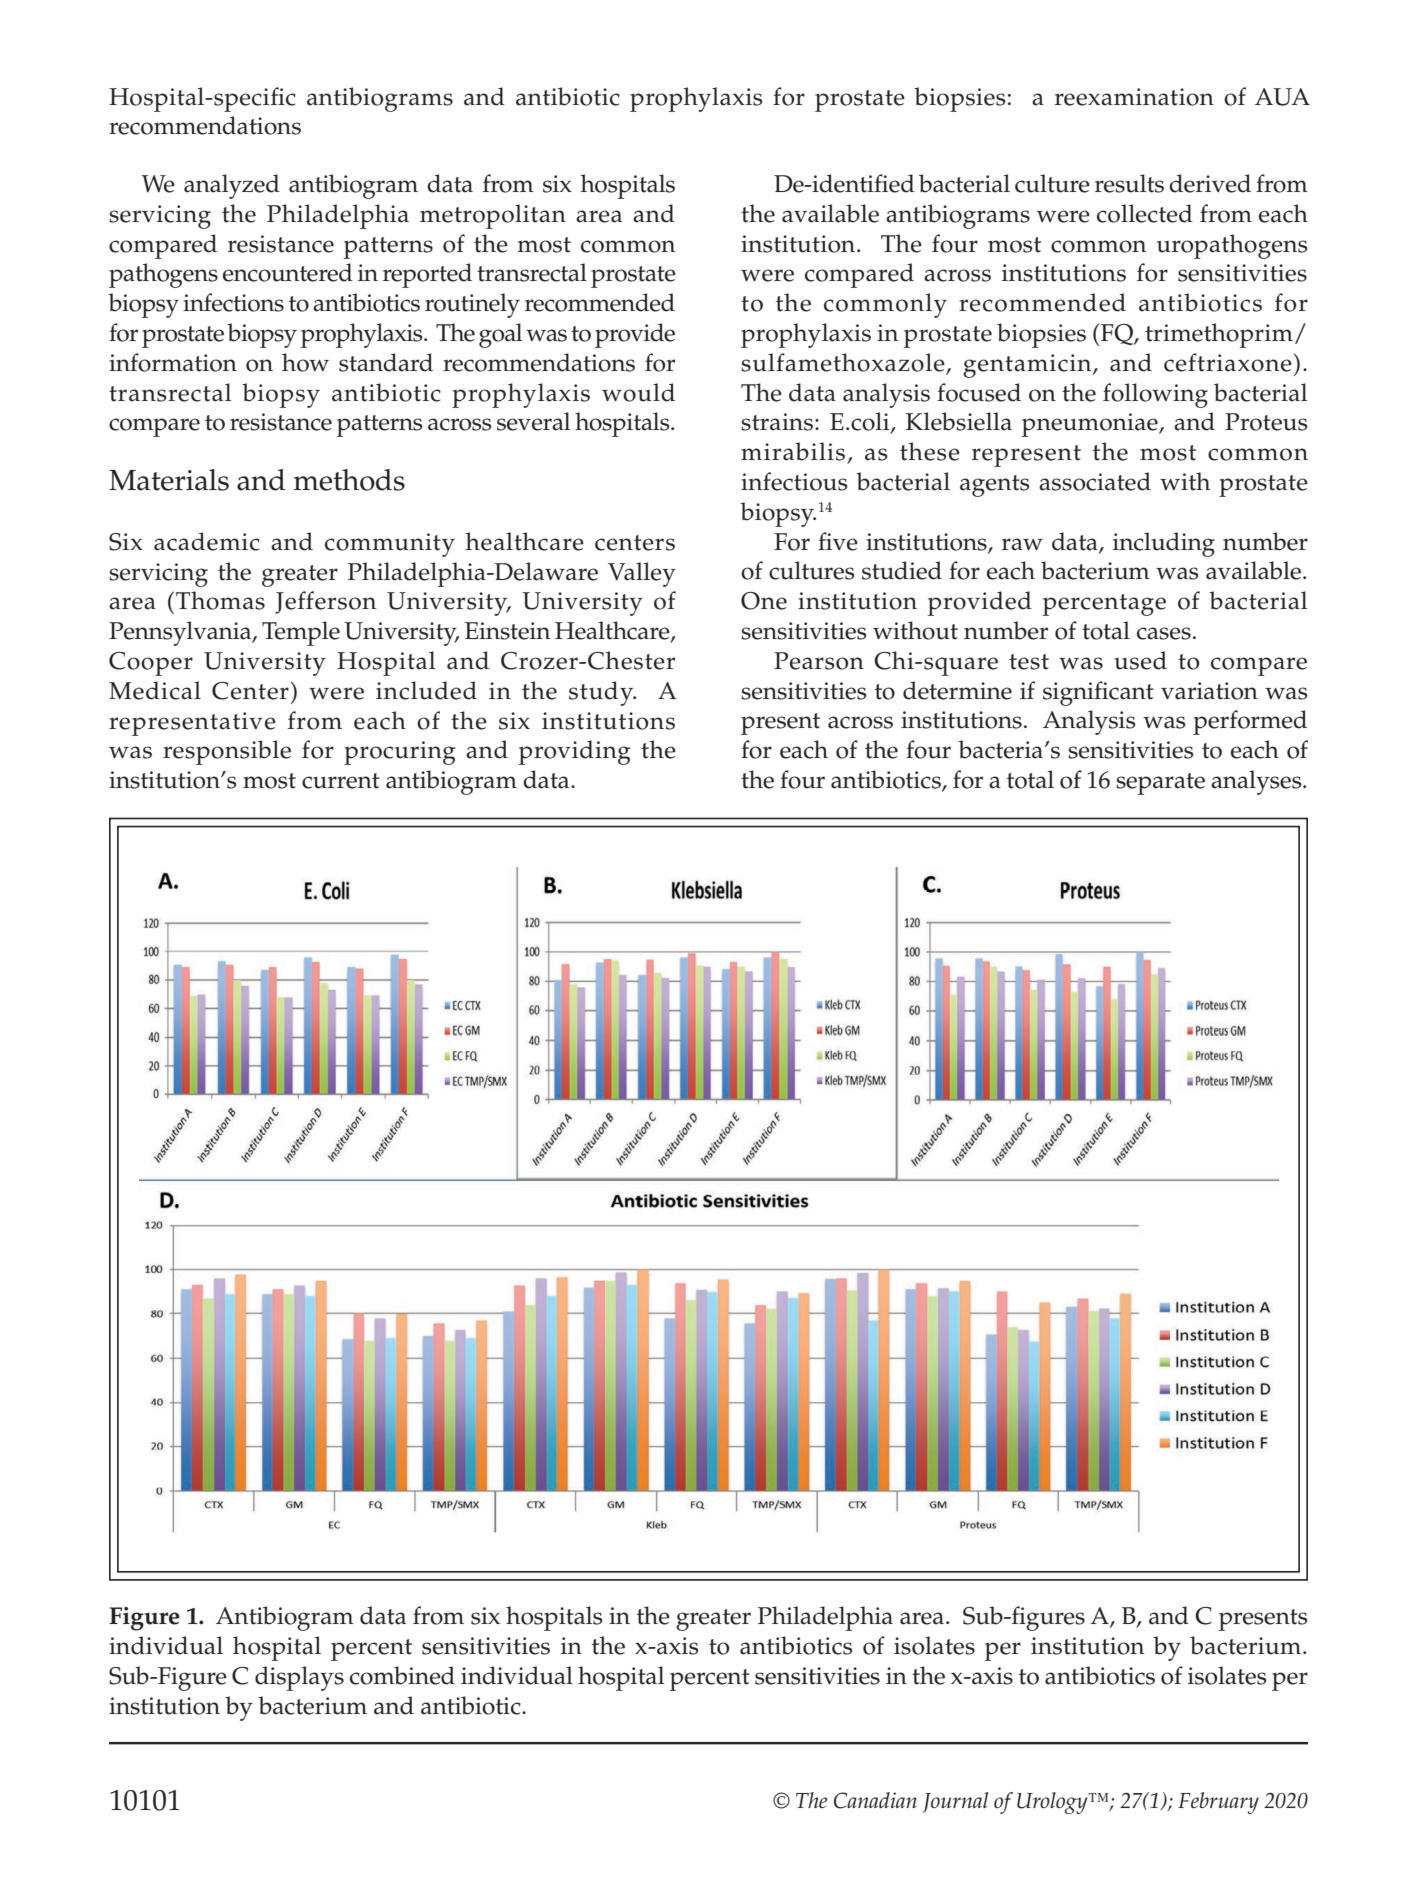  Describe the element at coordinates (955, 1802) in the screenshot. I see `Journal` at that location.
